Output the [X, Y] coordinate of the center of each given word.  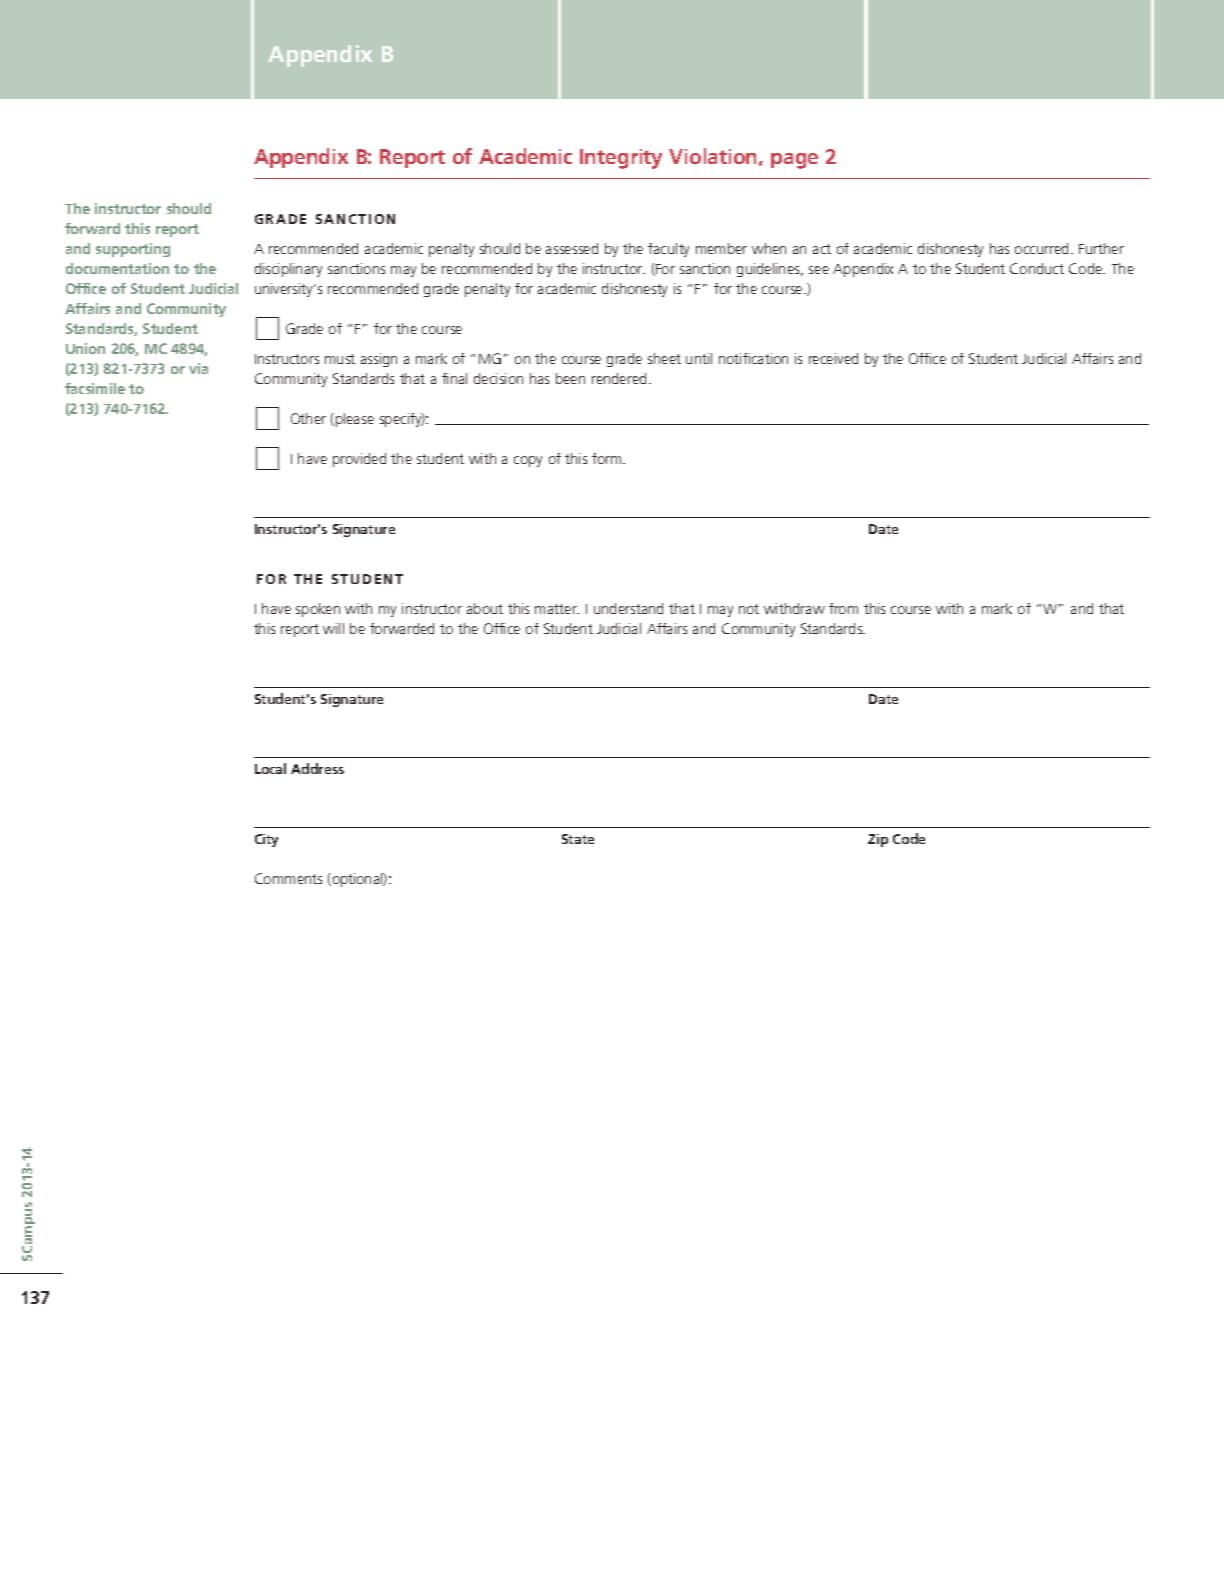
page [794, 161]
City [266, 840]
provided [359, 460]
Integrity [621, 159]
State [578, 839]
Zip [878, 840]
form [608, 458]
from [843, 608]
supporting [133, 250]
